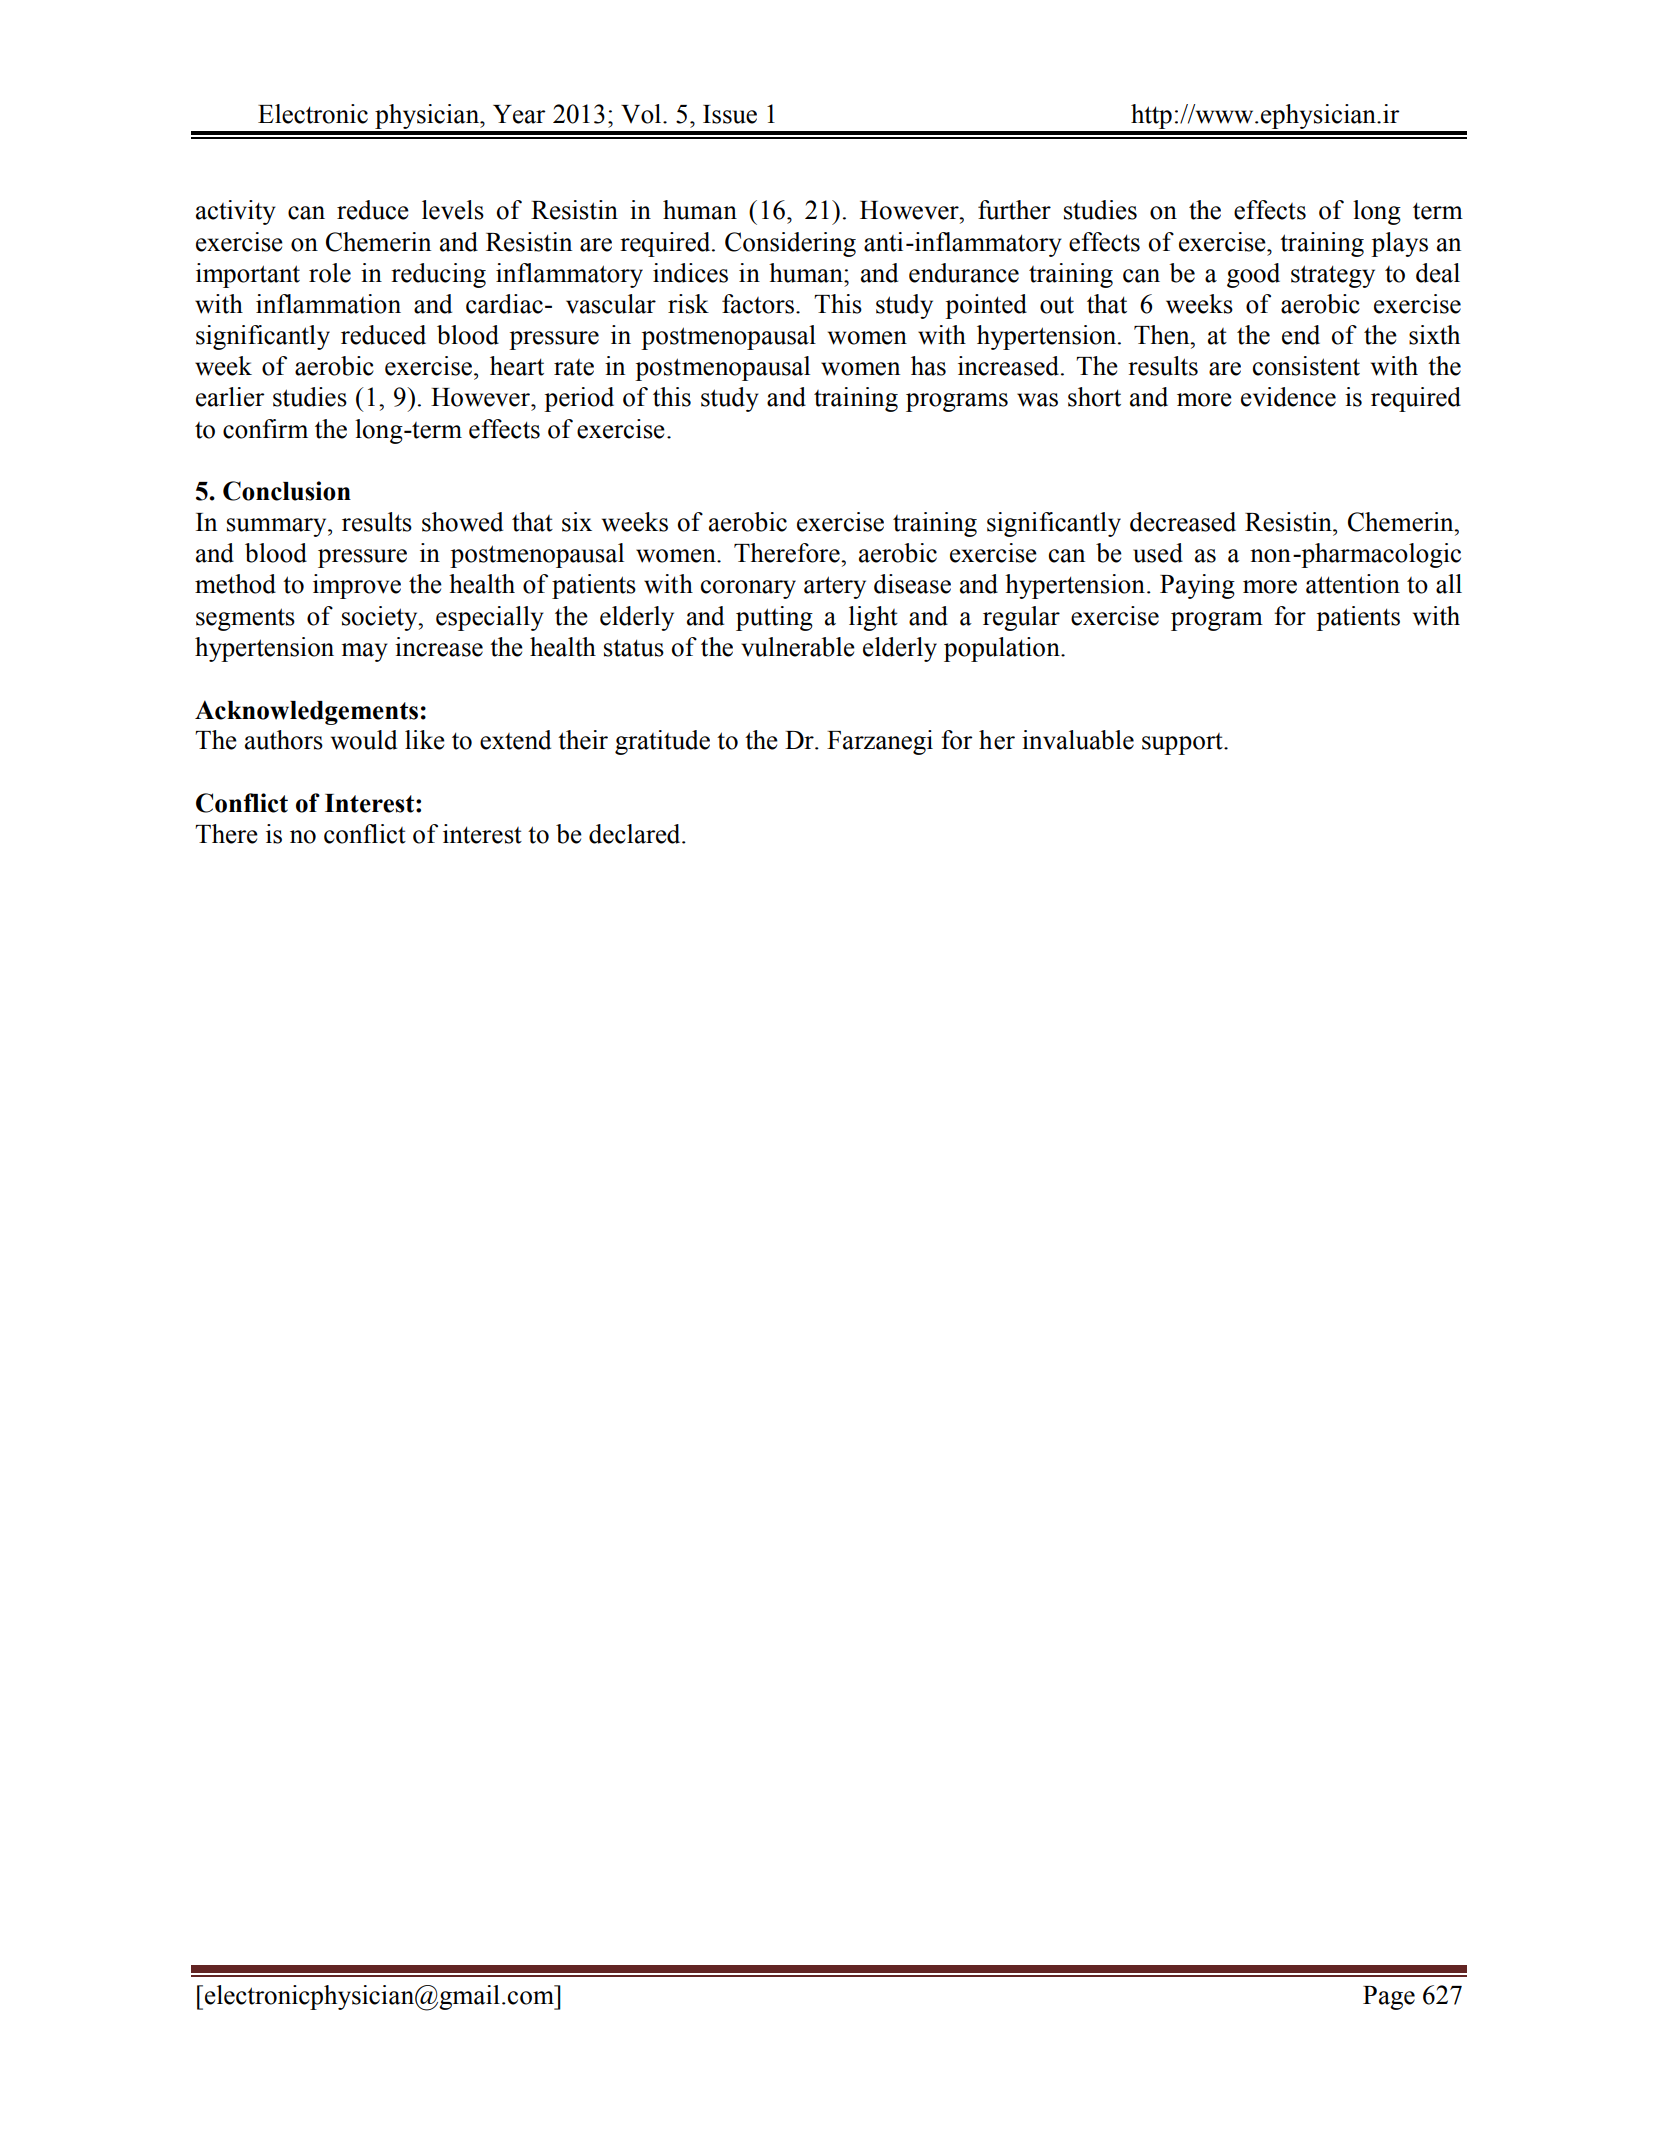  Describe the element at coordinates (790, 244) in the screenshot. I see `Considering` at that location.
